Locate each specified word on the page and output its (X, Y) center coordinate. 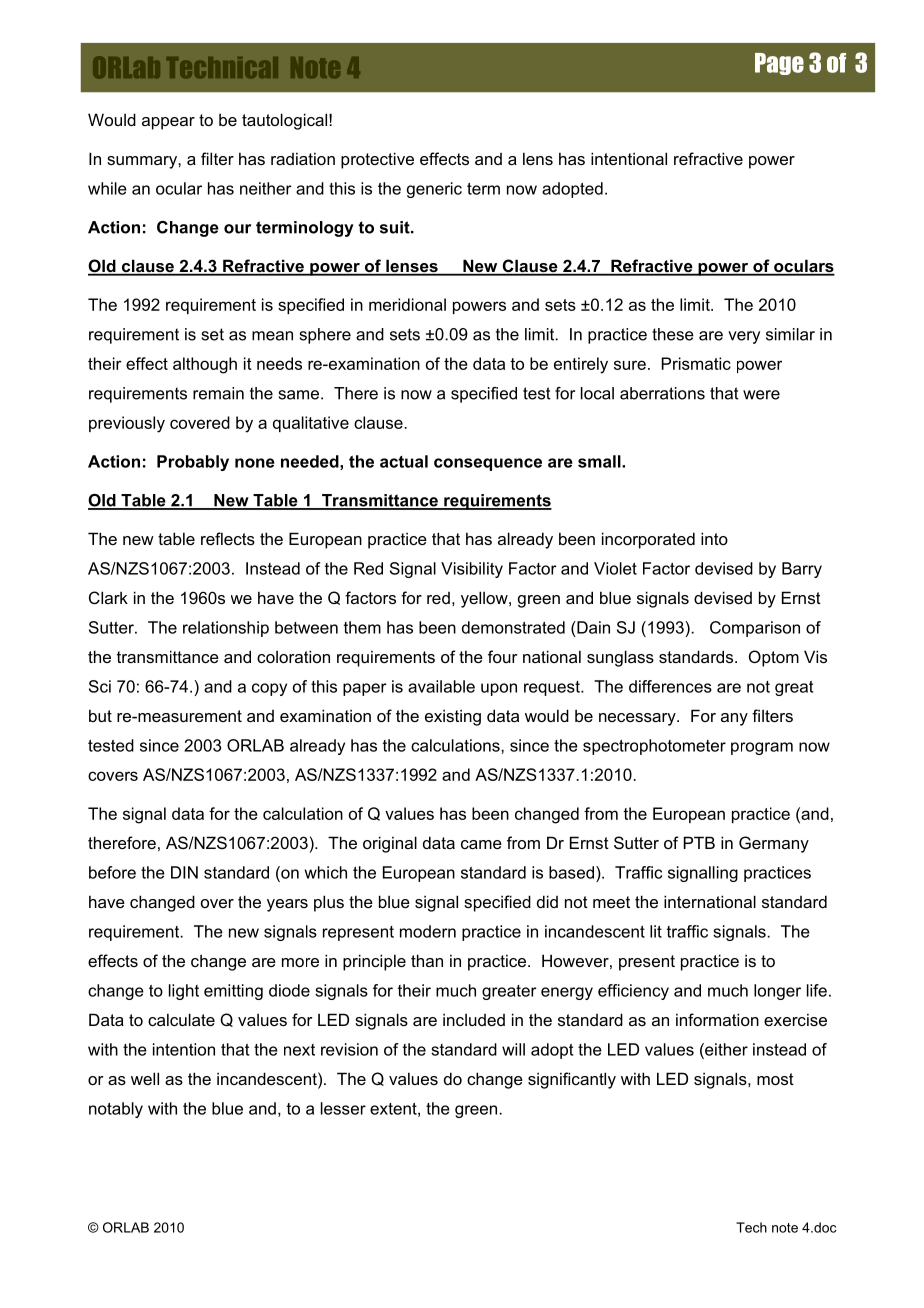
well (145, 1078)
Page (779, 64)
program (762, 748)
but (100, 715)
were (761, 395)
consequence (488, 464)
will (513, 1049)
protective (377, 160)
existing (453, 717)
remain (218, 393)
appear (168, 123)
